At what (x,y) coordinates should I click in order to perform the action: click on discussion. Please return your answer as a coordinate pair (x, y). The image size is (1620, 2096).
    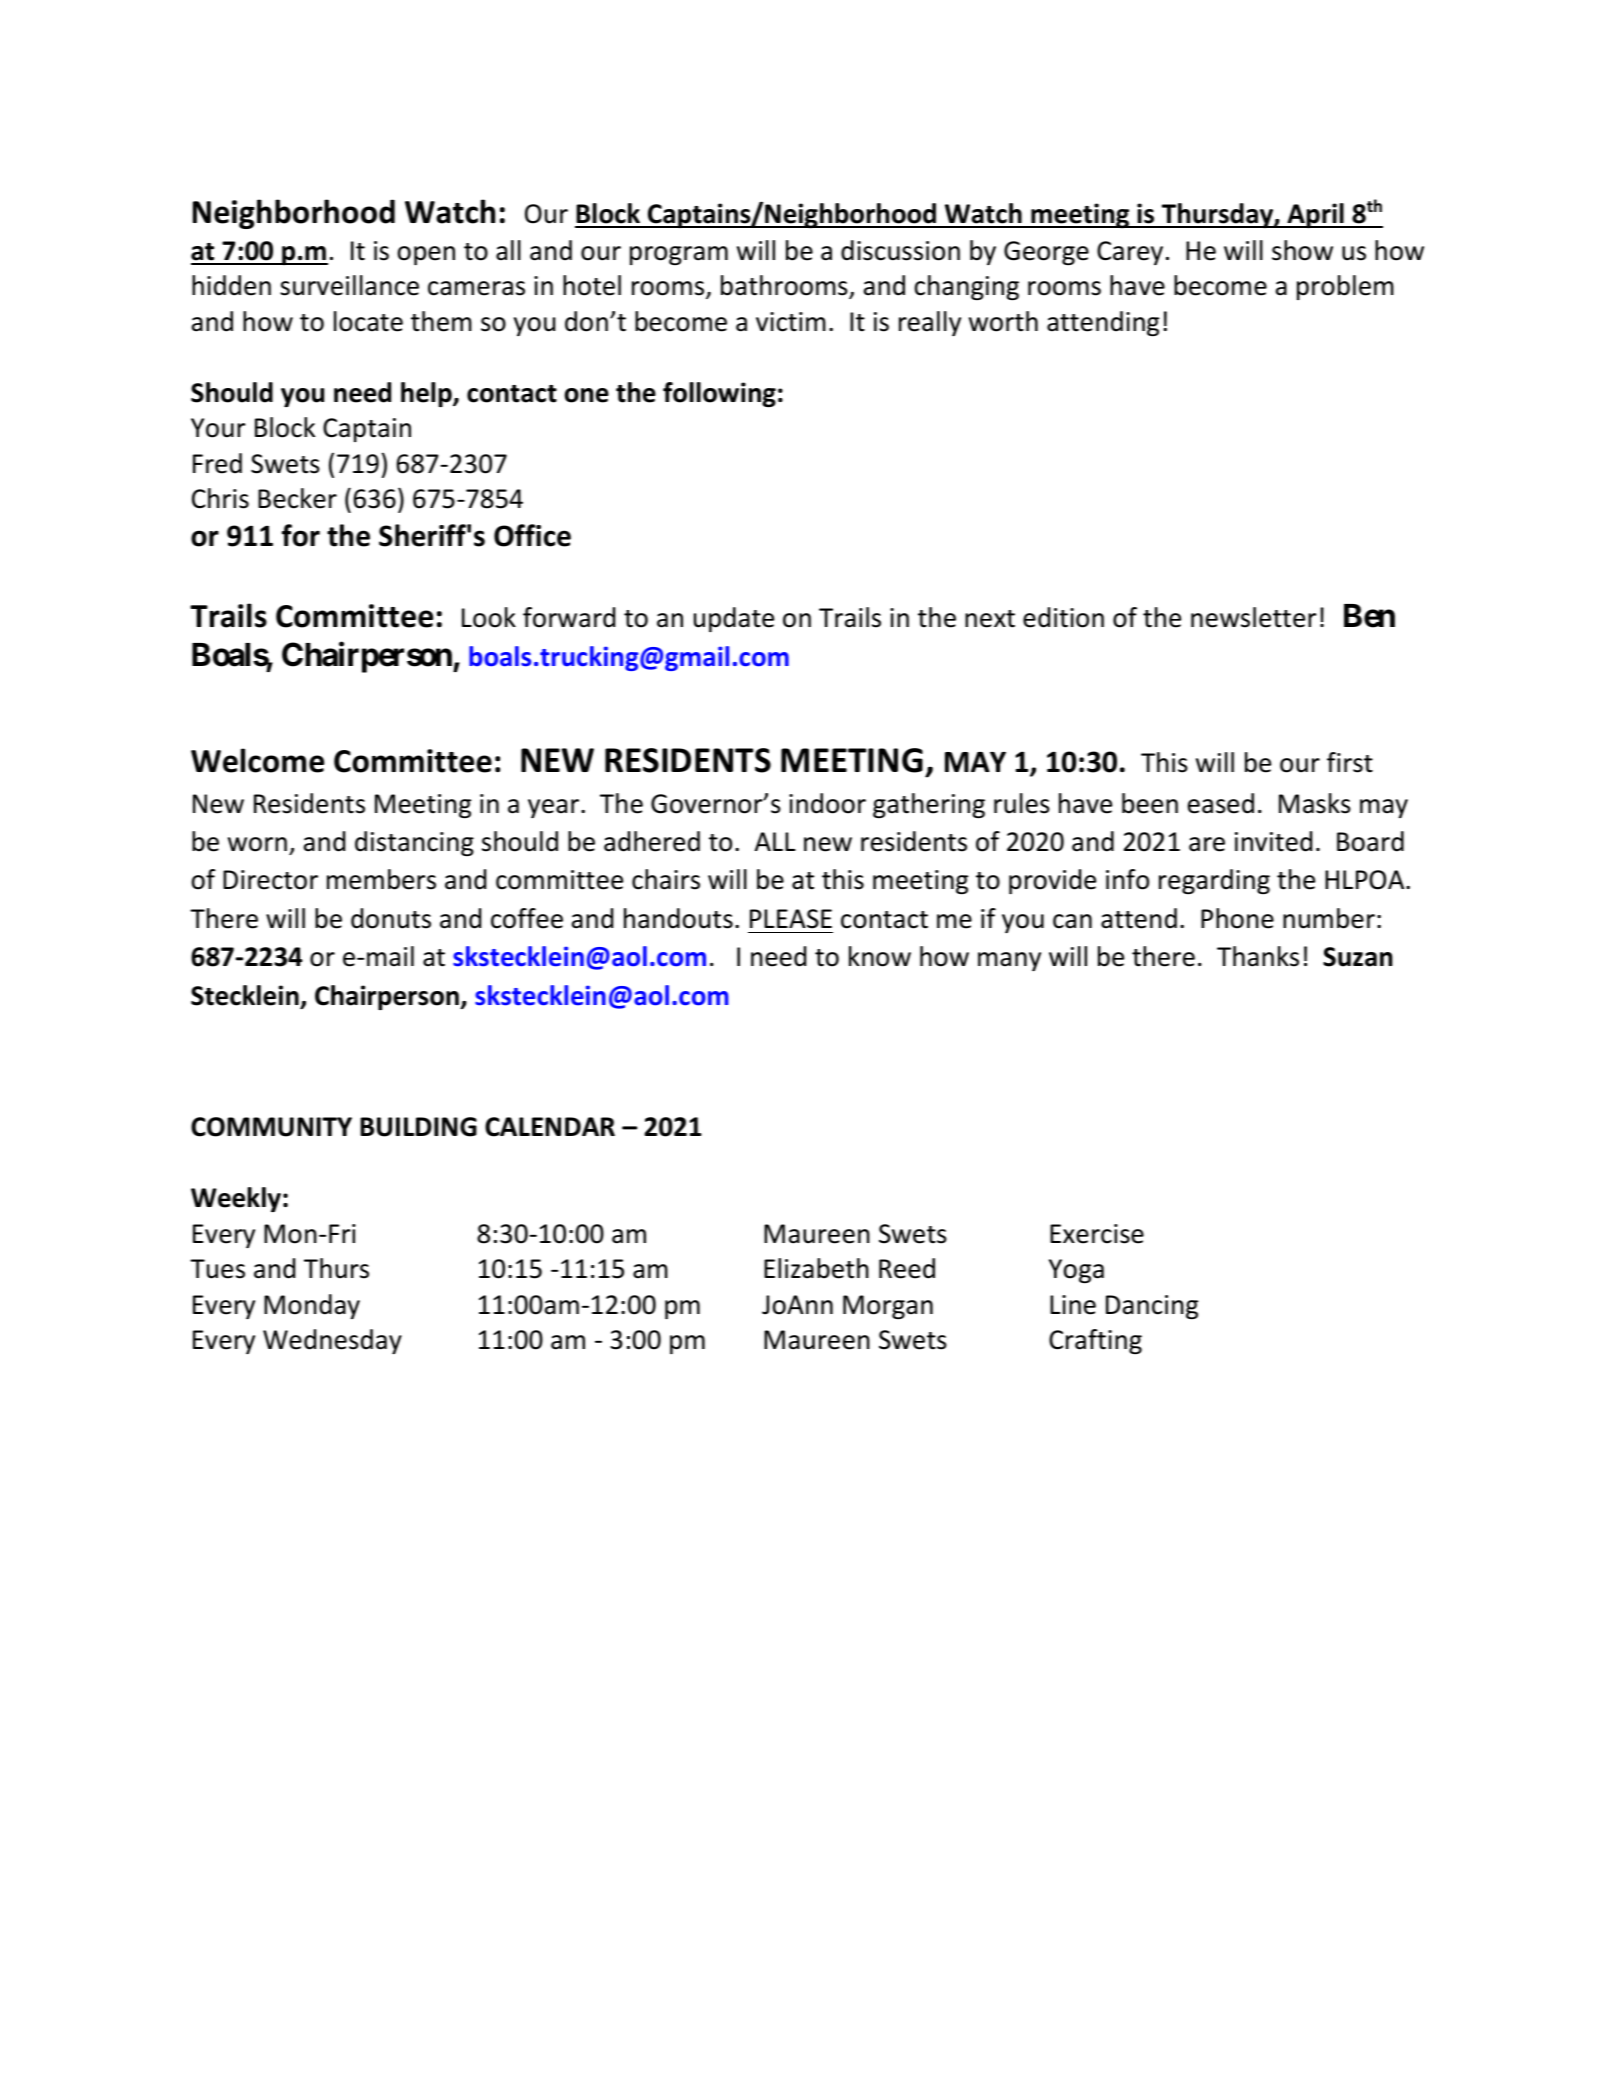
    Looking at the image, I should click on (900, 250).
